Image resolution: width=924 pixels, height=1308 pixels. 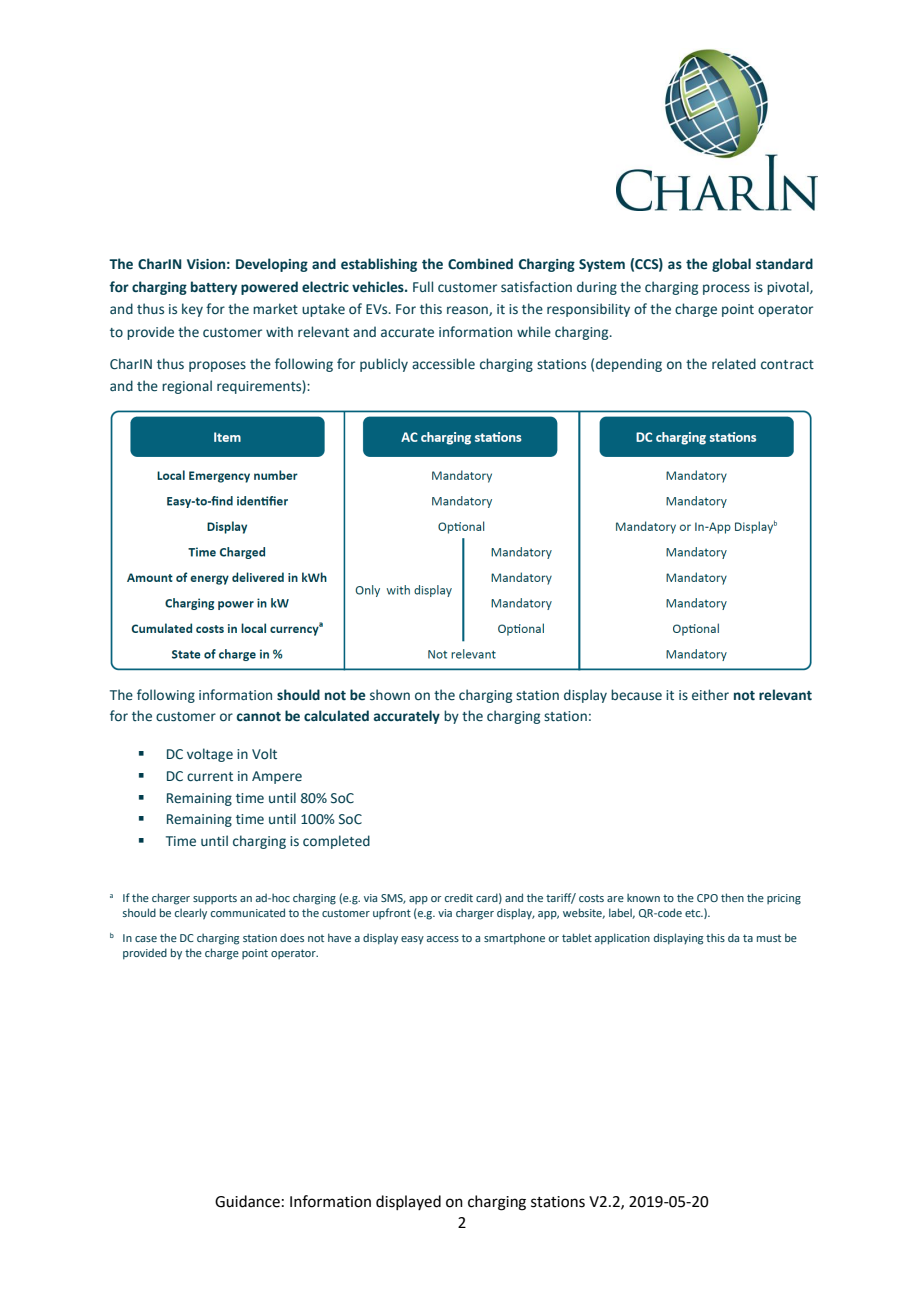 I want to click on either, so click(x=710, y=695).
